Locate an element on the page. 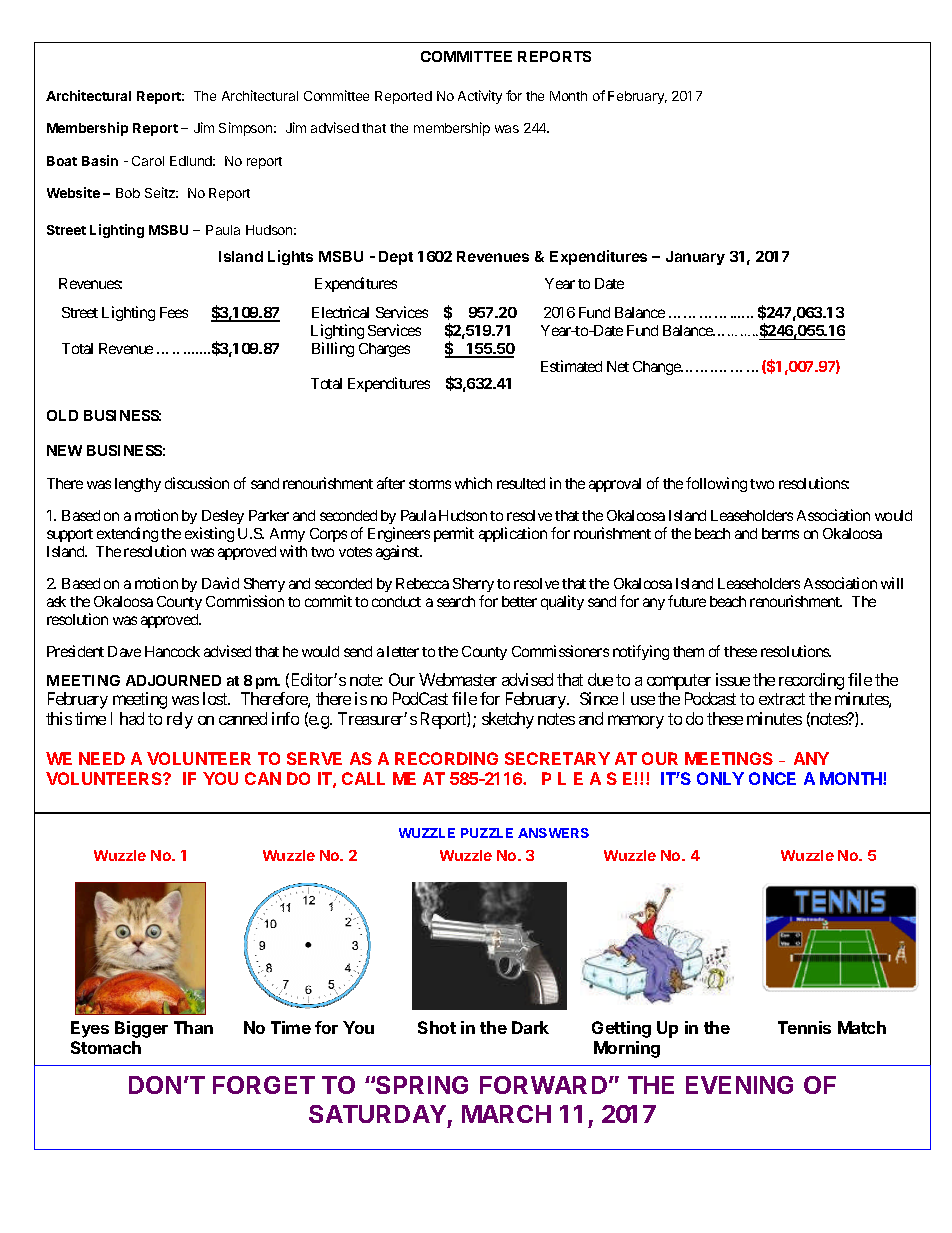 The height and width of the image is (1233, 952). Fees is located at coordinates (174, 312).
